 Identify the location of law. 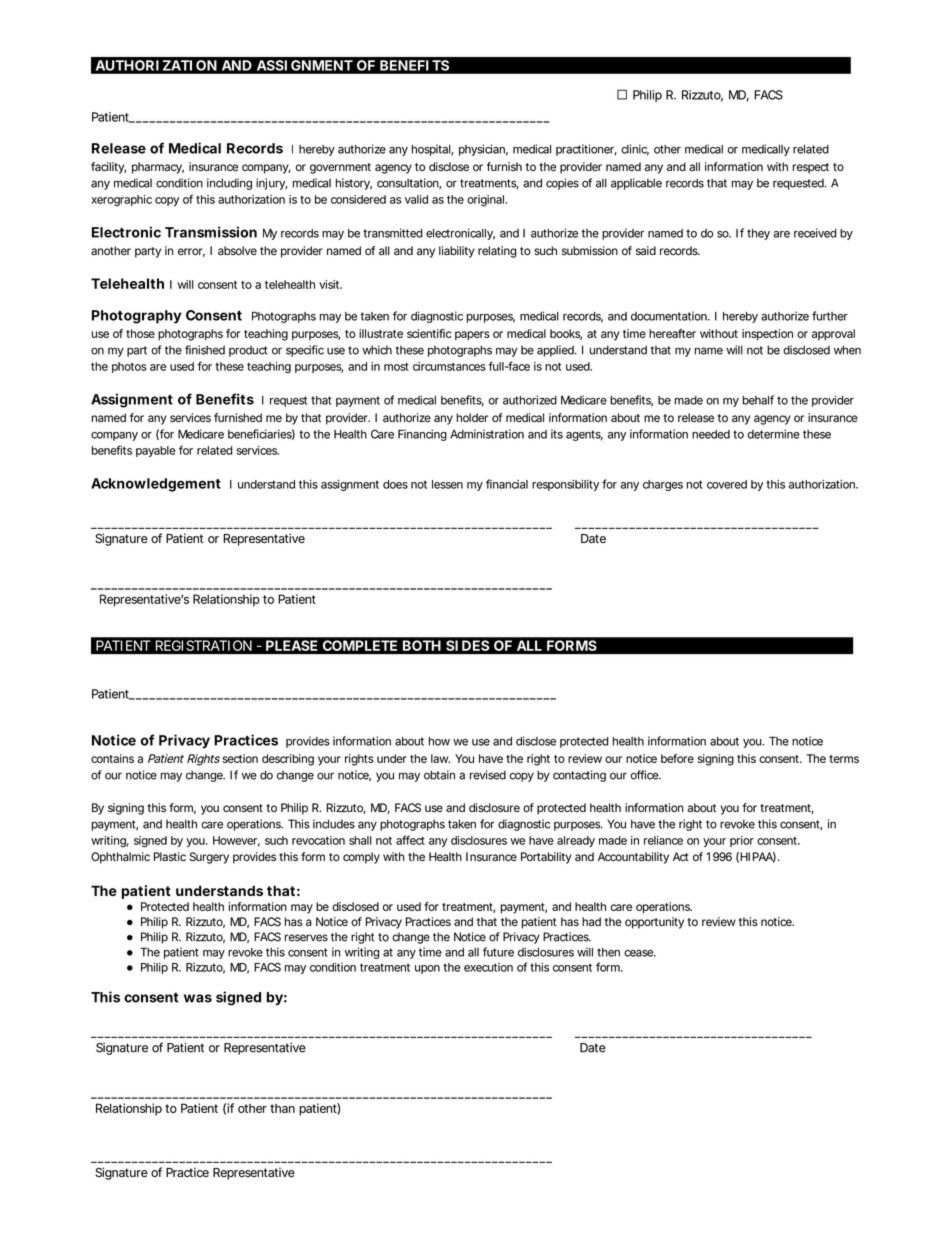
(440, 758).
